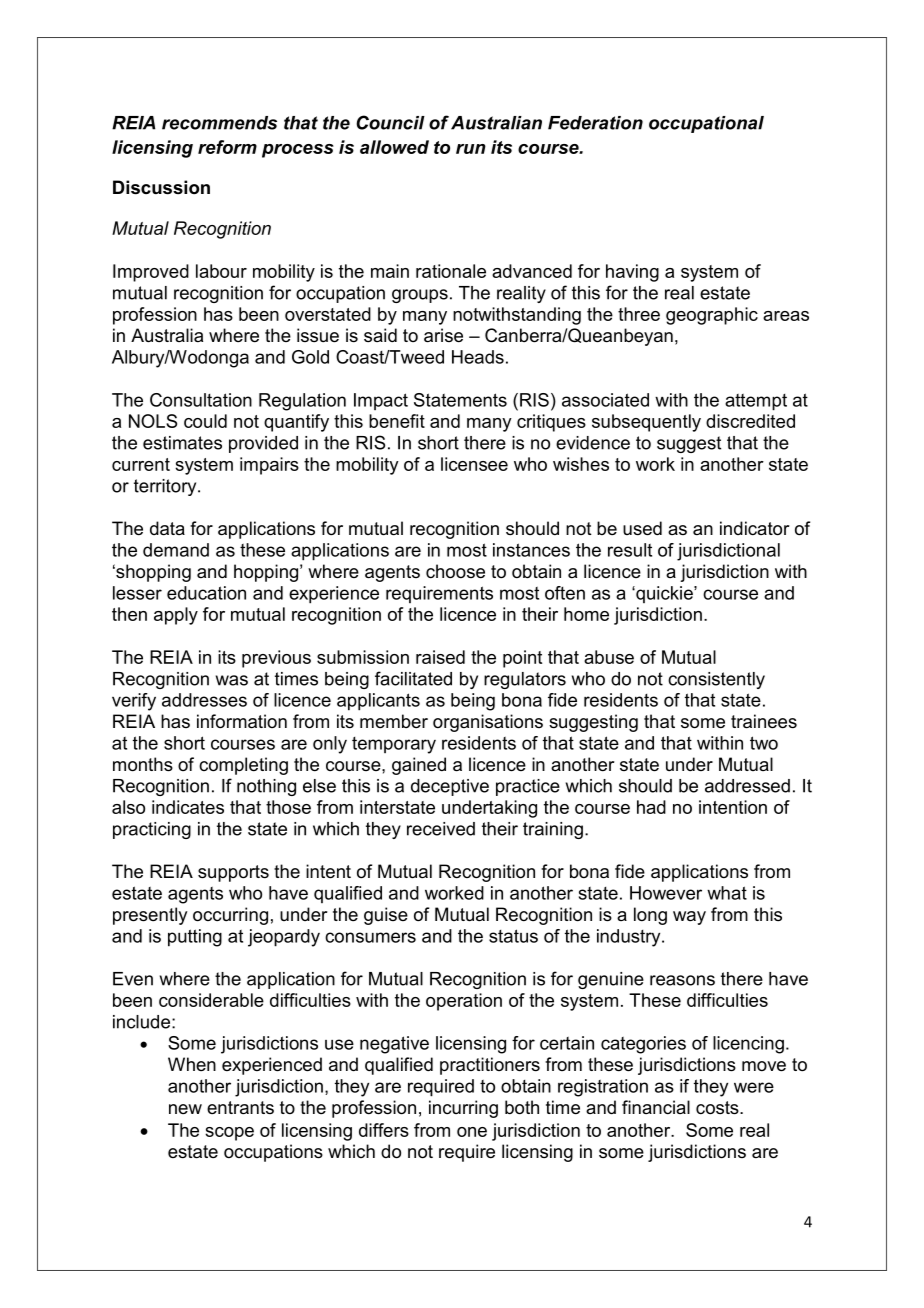  Describe the element at coordinates (440, 657) in the screenshot. I see `raised` at that location.
